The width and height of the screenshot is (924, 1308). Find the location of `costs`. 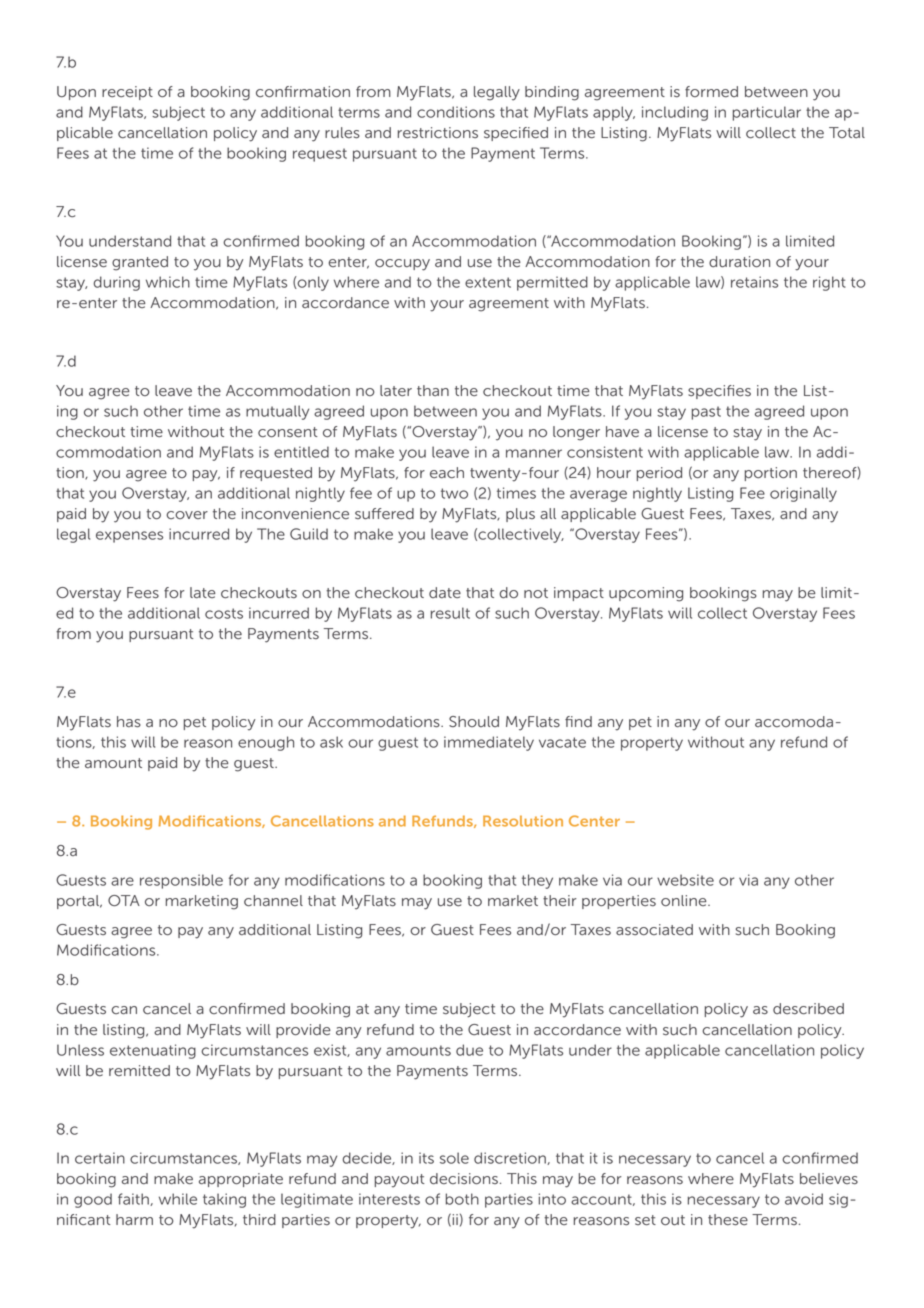

costs is located at coordinates (224, 613).
